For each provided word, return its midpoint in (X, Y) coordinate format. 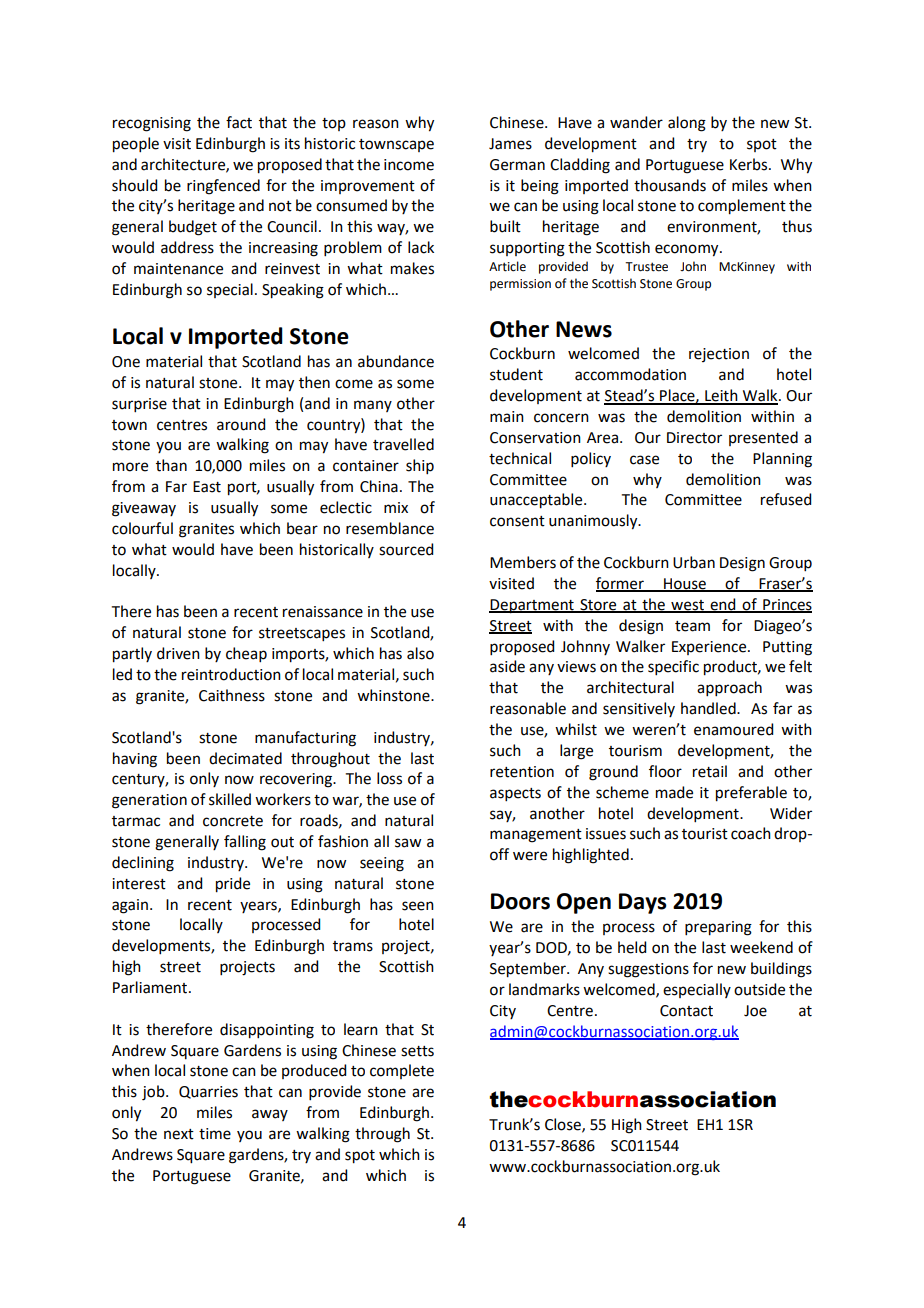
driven (178, 653)
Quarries (208, 1092)
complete (402, 1071)
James (510, 144)
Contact (686, 1011)
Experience (710, 648)
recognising (152, 124)
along (687, 124)
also (420, 653)
